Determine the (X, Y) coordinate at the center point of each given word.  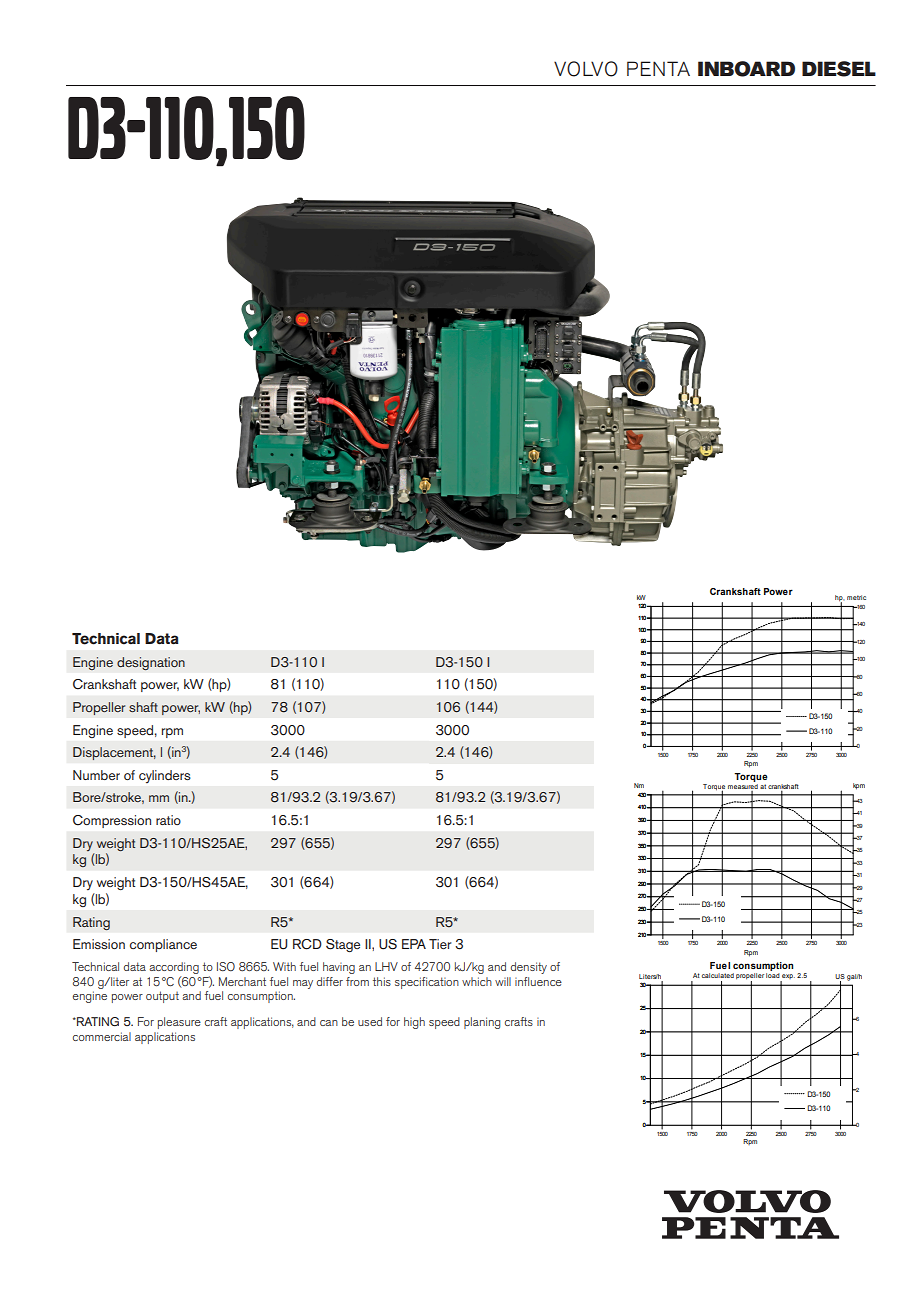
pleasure (179, 1023)
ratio (168, 820)
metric (856, 597)
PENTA (658, 68)
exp (787, 978)
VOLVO (586, 69)
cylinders (165, 776)
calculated (718, 975)
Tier (440, 944)
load (773, 975)
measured (743, 788)
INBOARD (746, 69)
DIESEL (839, 69)
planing (482, 1023)
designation (151, 663)
